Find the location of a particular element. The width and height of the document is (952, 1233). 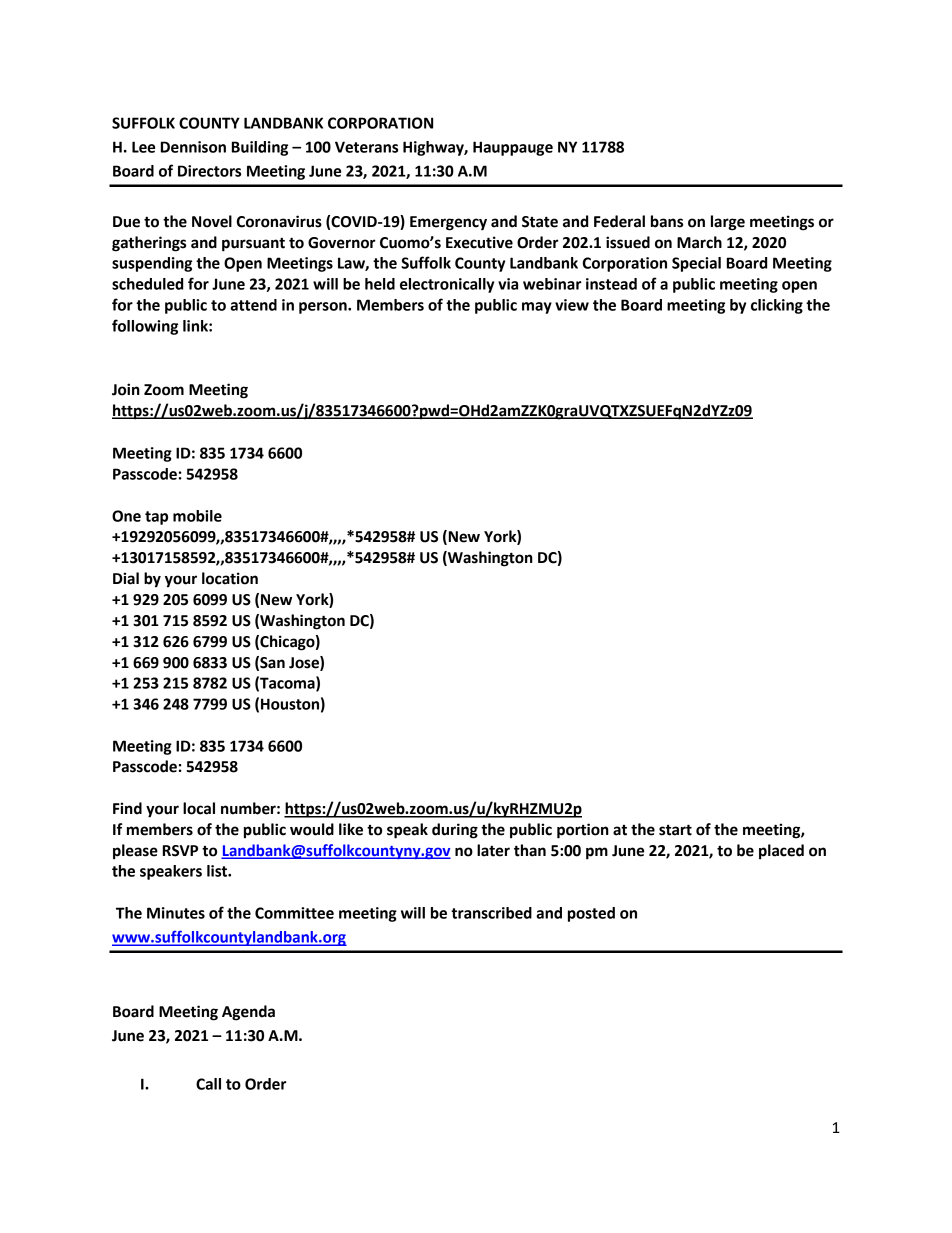

Agenda is located at coordinates (248, 1013).
